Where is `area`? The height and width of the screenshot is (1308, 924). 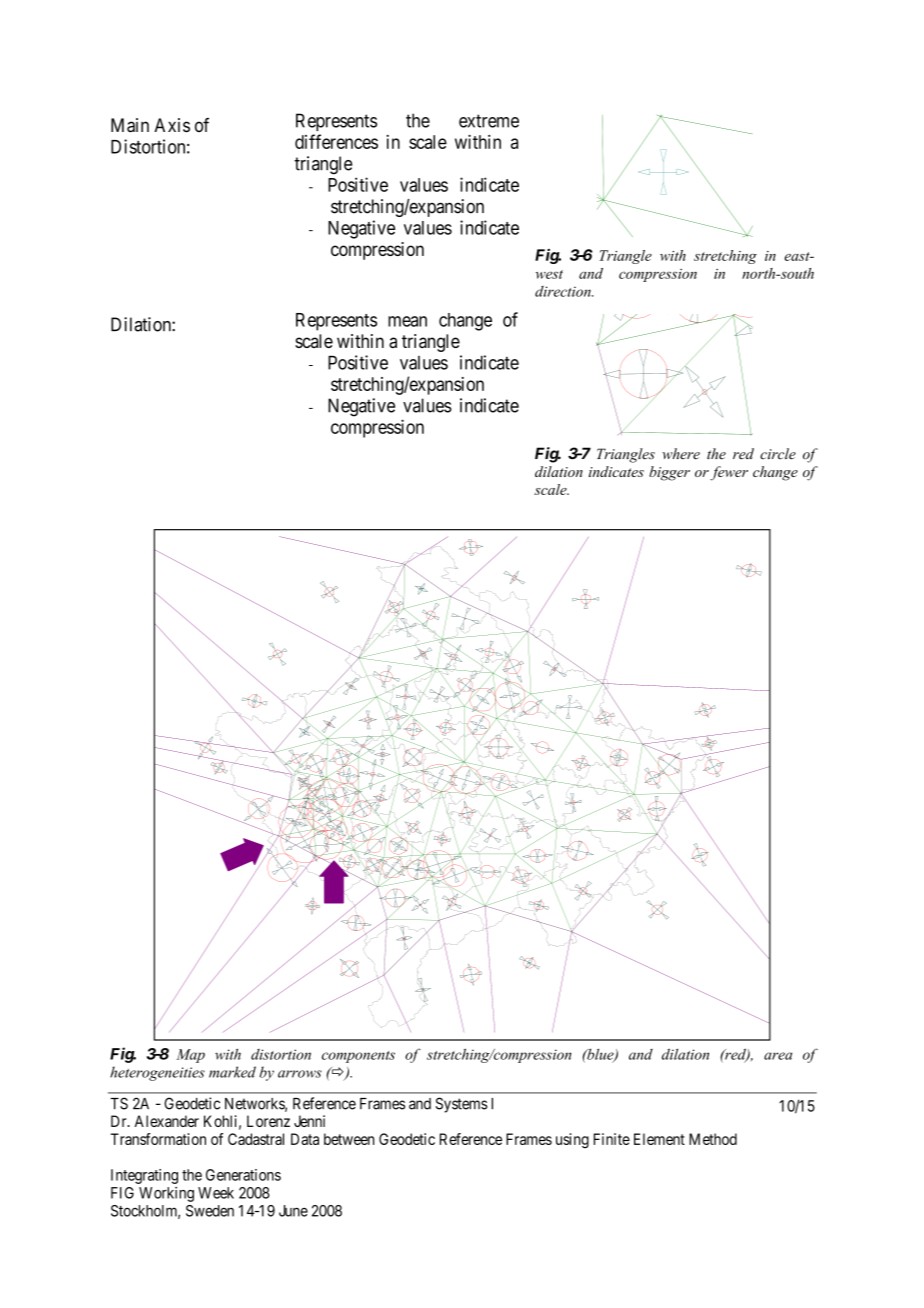 area is located at coordinates (778, 1056).
